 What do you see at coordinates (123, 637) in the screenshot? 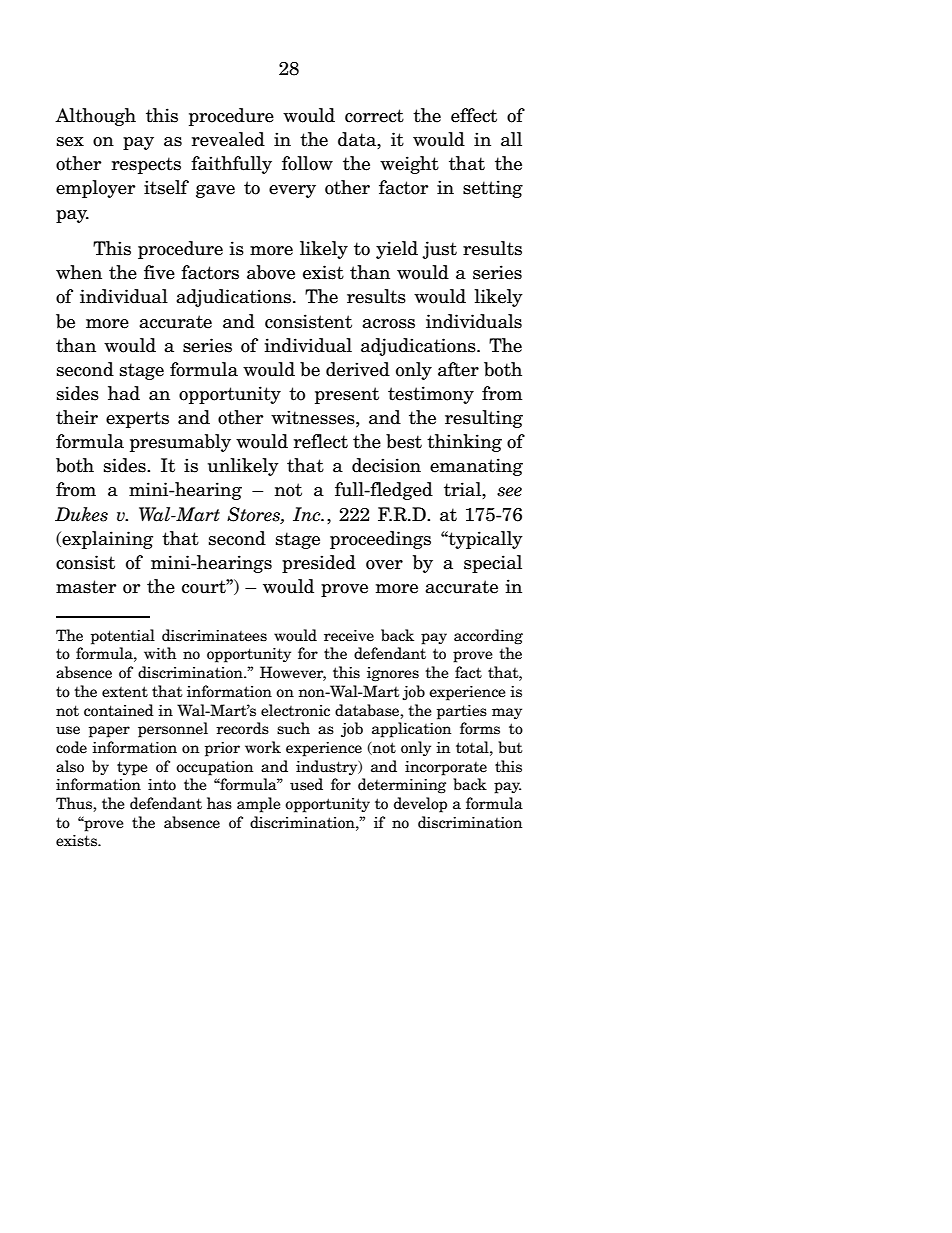
I see `potential` at bounding box center [123, 637].
